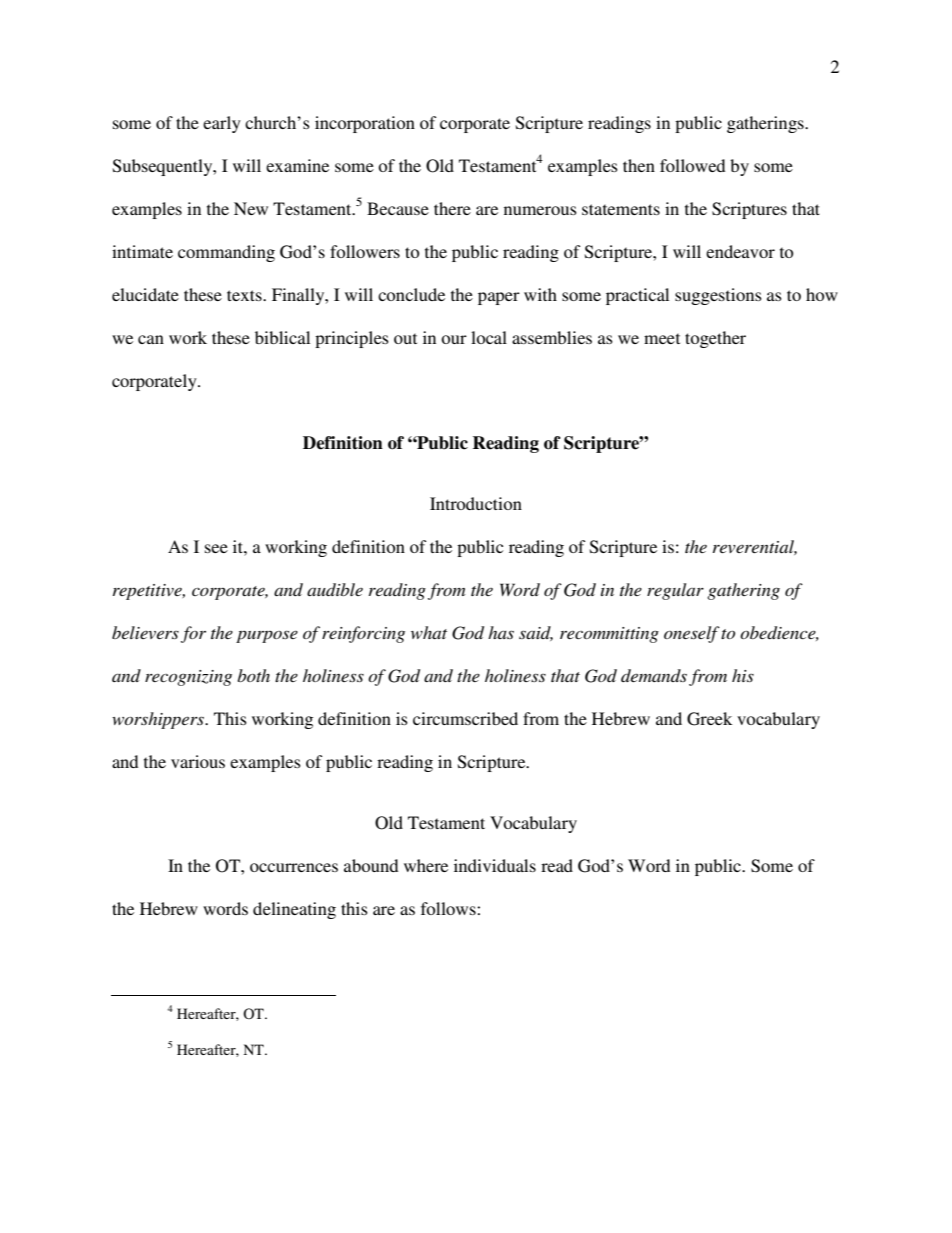 The width and height of the screenshot is (952, 1233). What do you see at coordinates (709, 719) in the screenshot?
I see `Greek` at bounding box center [709, 719].
